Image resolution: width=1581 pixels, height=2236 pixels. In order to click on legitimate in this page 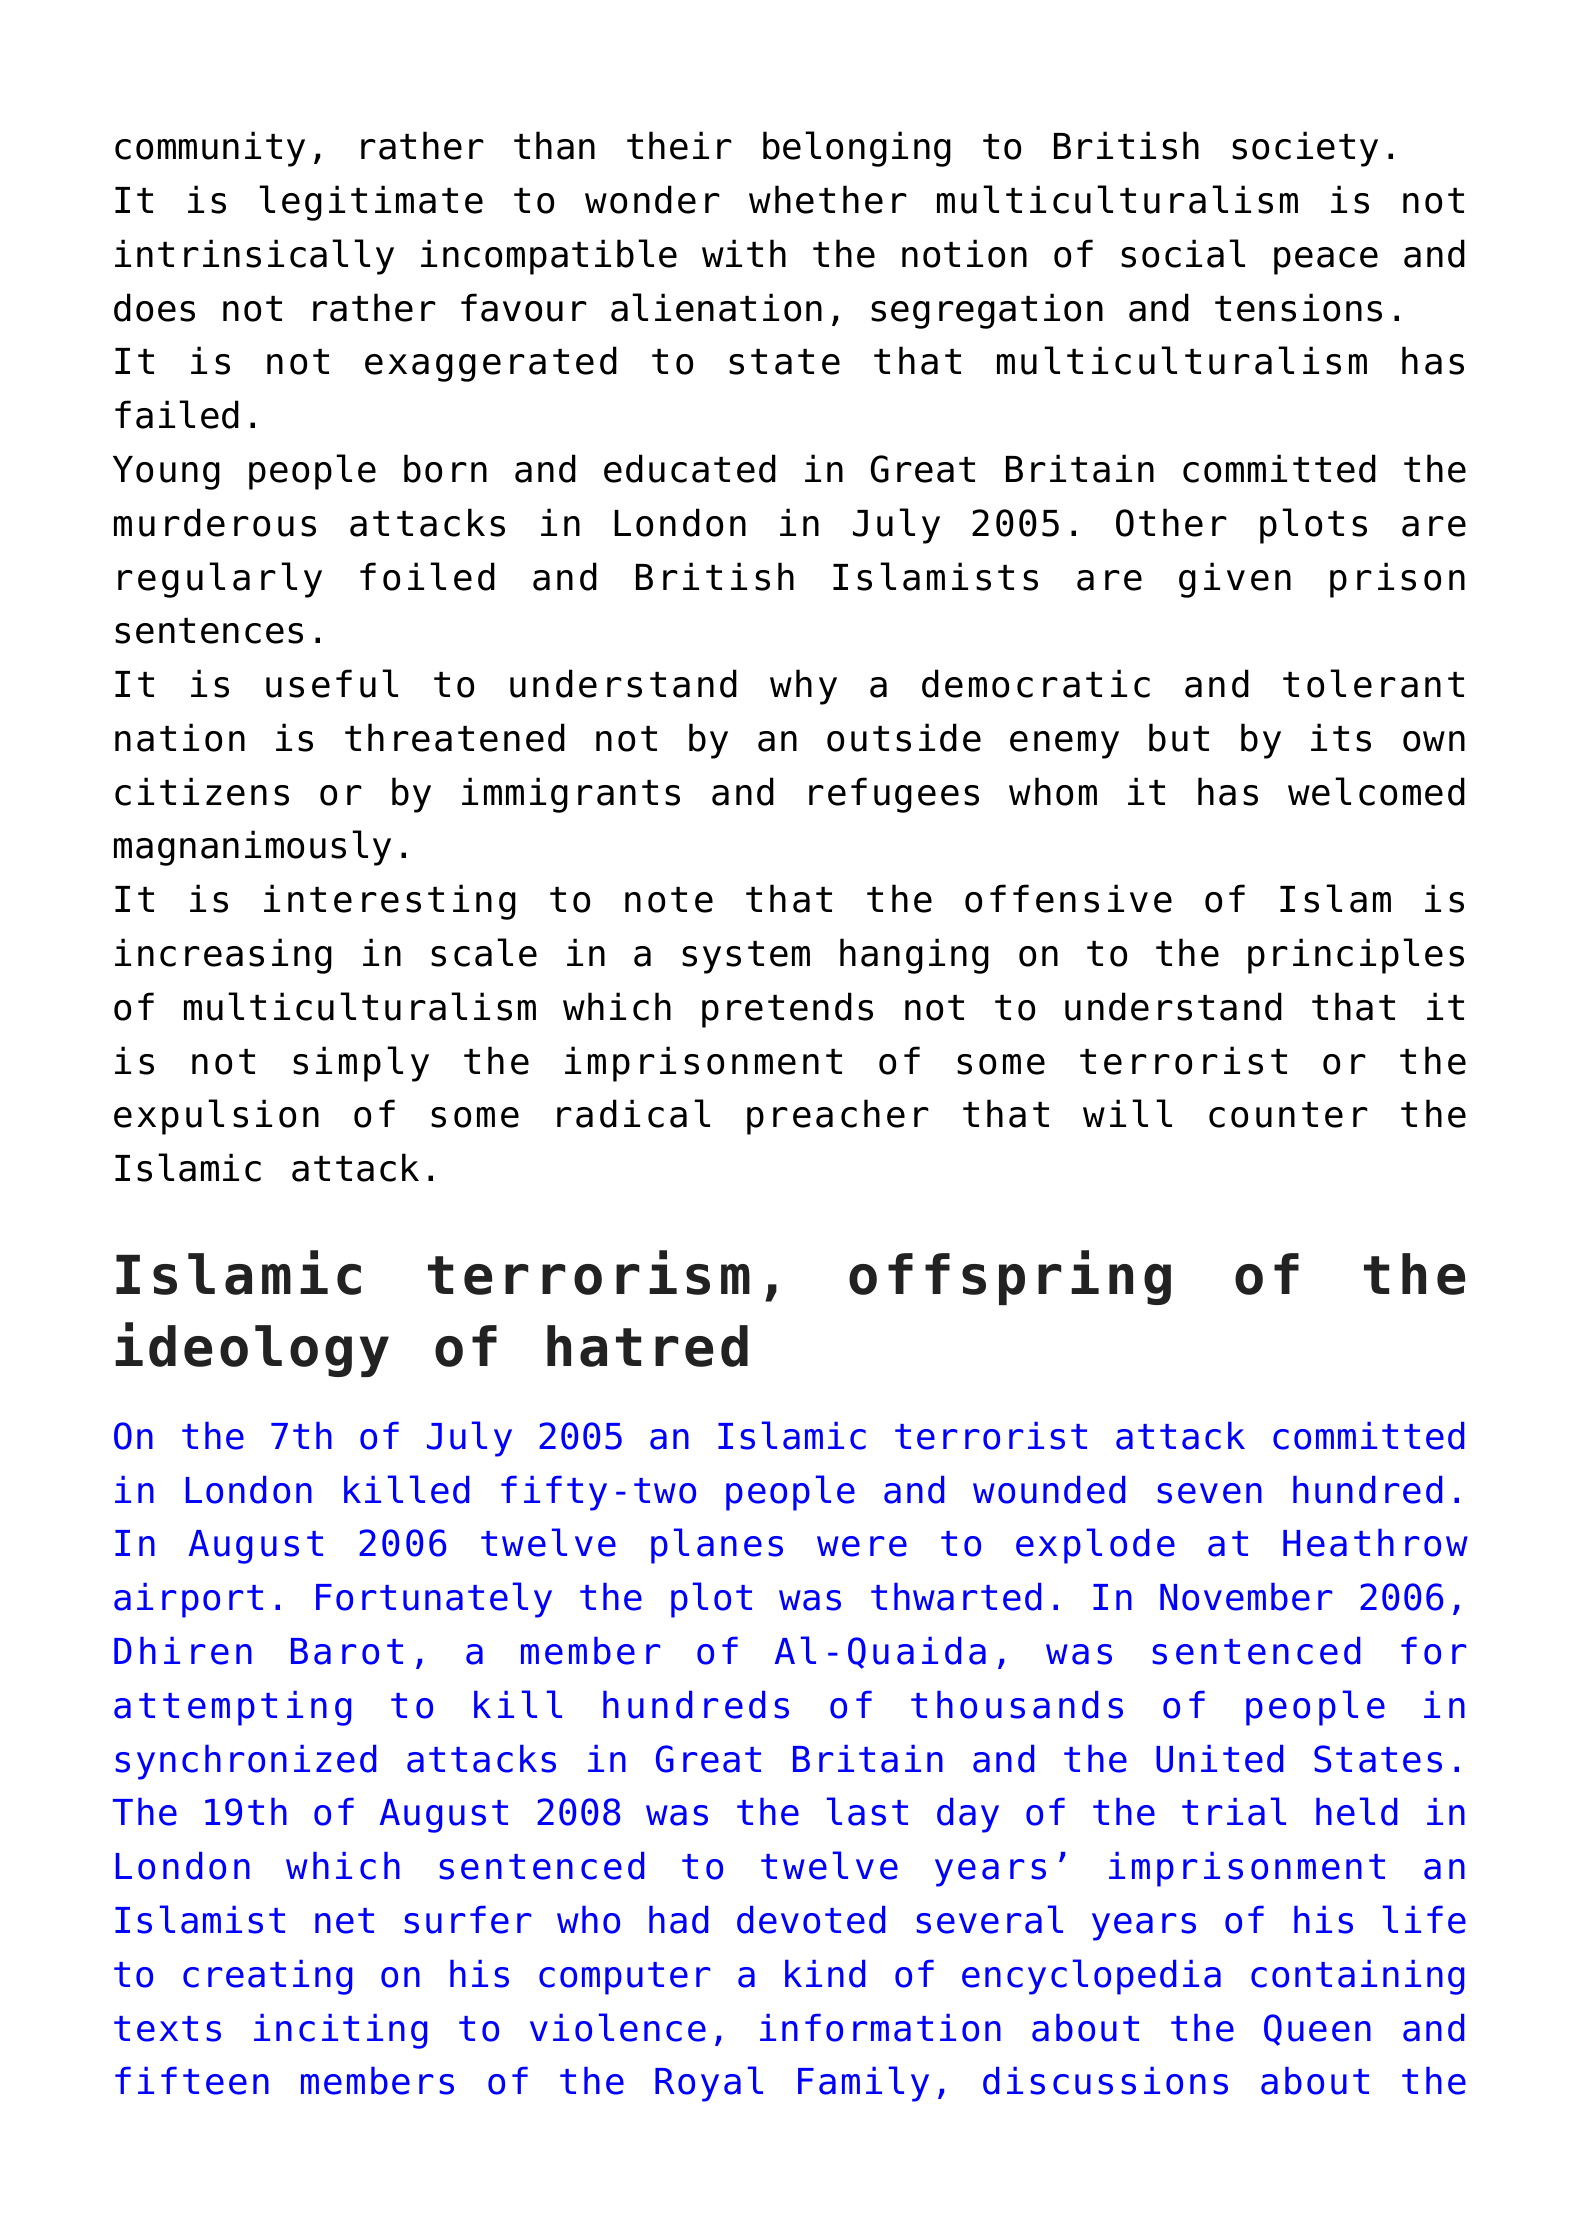, I will do `click(371, 203)`.
